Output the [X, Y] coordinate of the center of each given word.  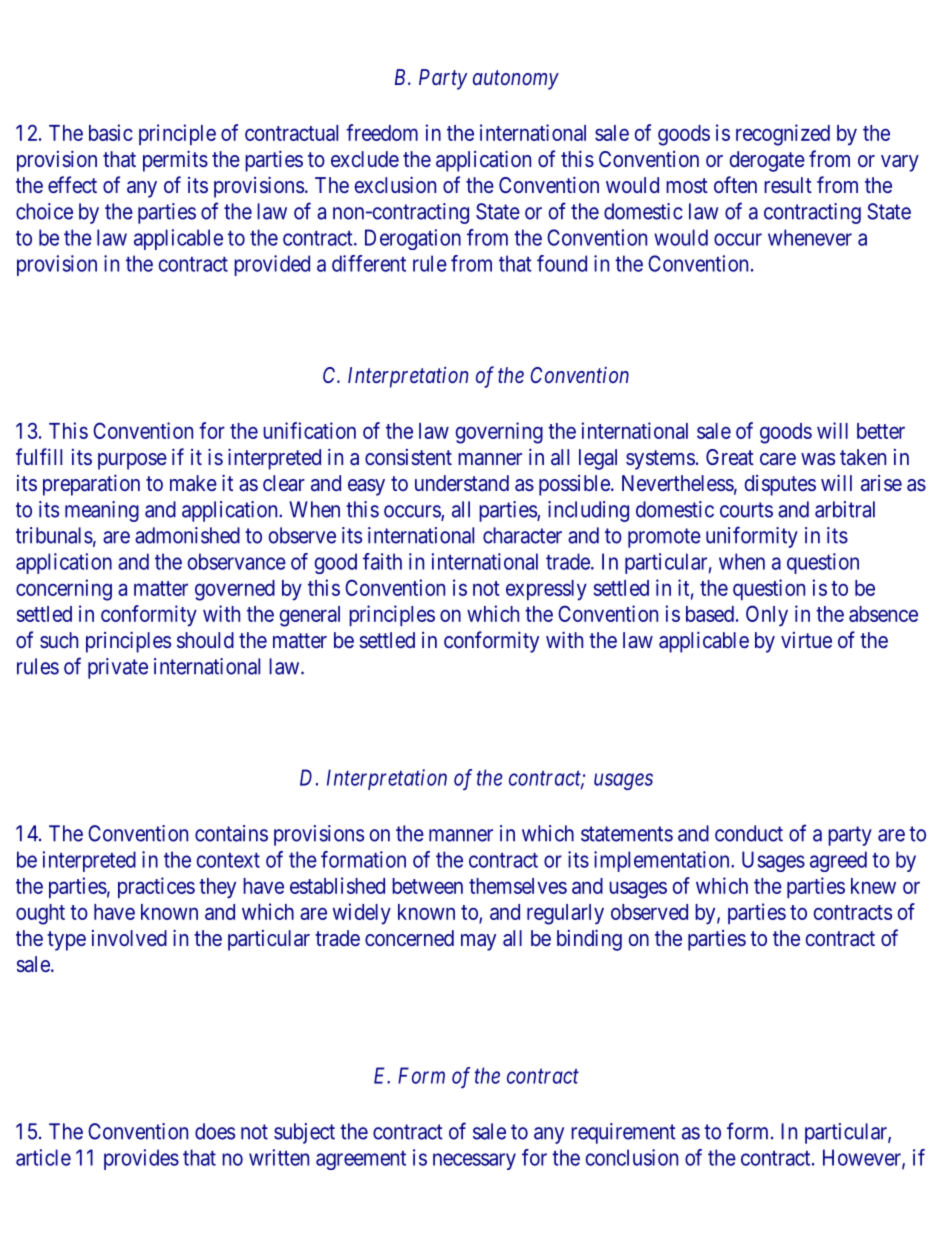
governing [499, 433]
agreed [838, 861]
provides [141, 1159]
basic [111, 132]
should [205, 640]
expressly [546, 590]
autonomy [516, 80]
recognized [783, 135]
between [427, 886]
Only [767, 616]
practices [156, 887]
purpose [132, 461]
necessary [474, 1161]
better [881, 431]
